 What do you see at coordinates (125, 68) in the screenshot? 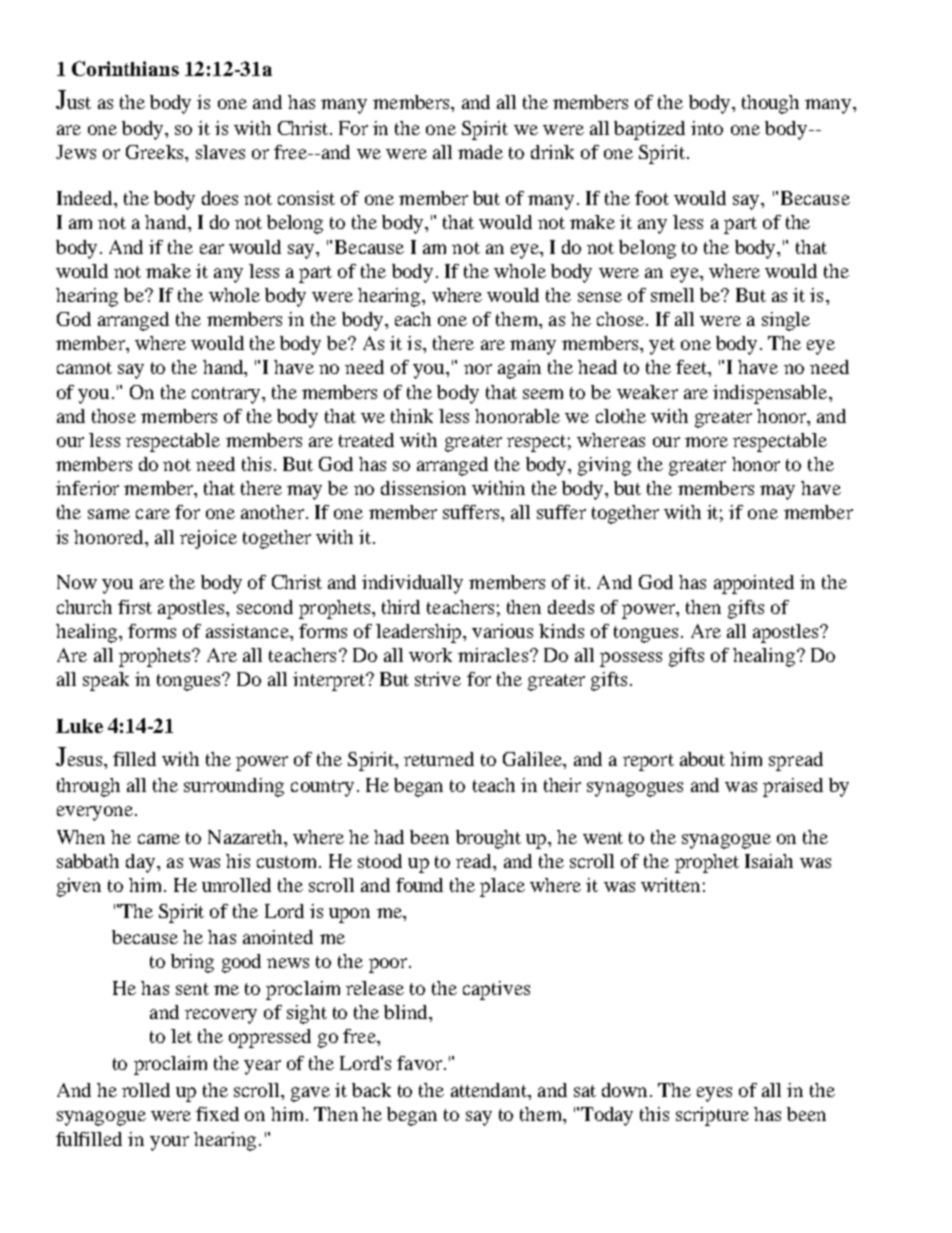
I see `Corinthians` at bounding box center [125, 68].
